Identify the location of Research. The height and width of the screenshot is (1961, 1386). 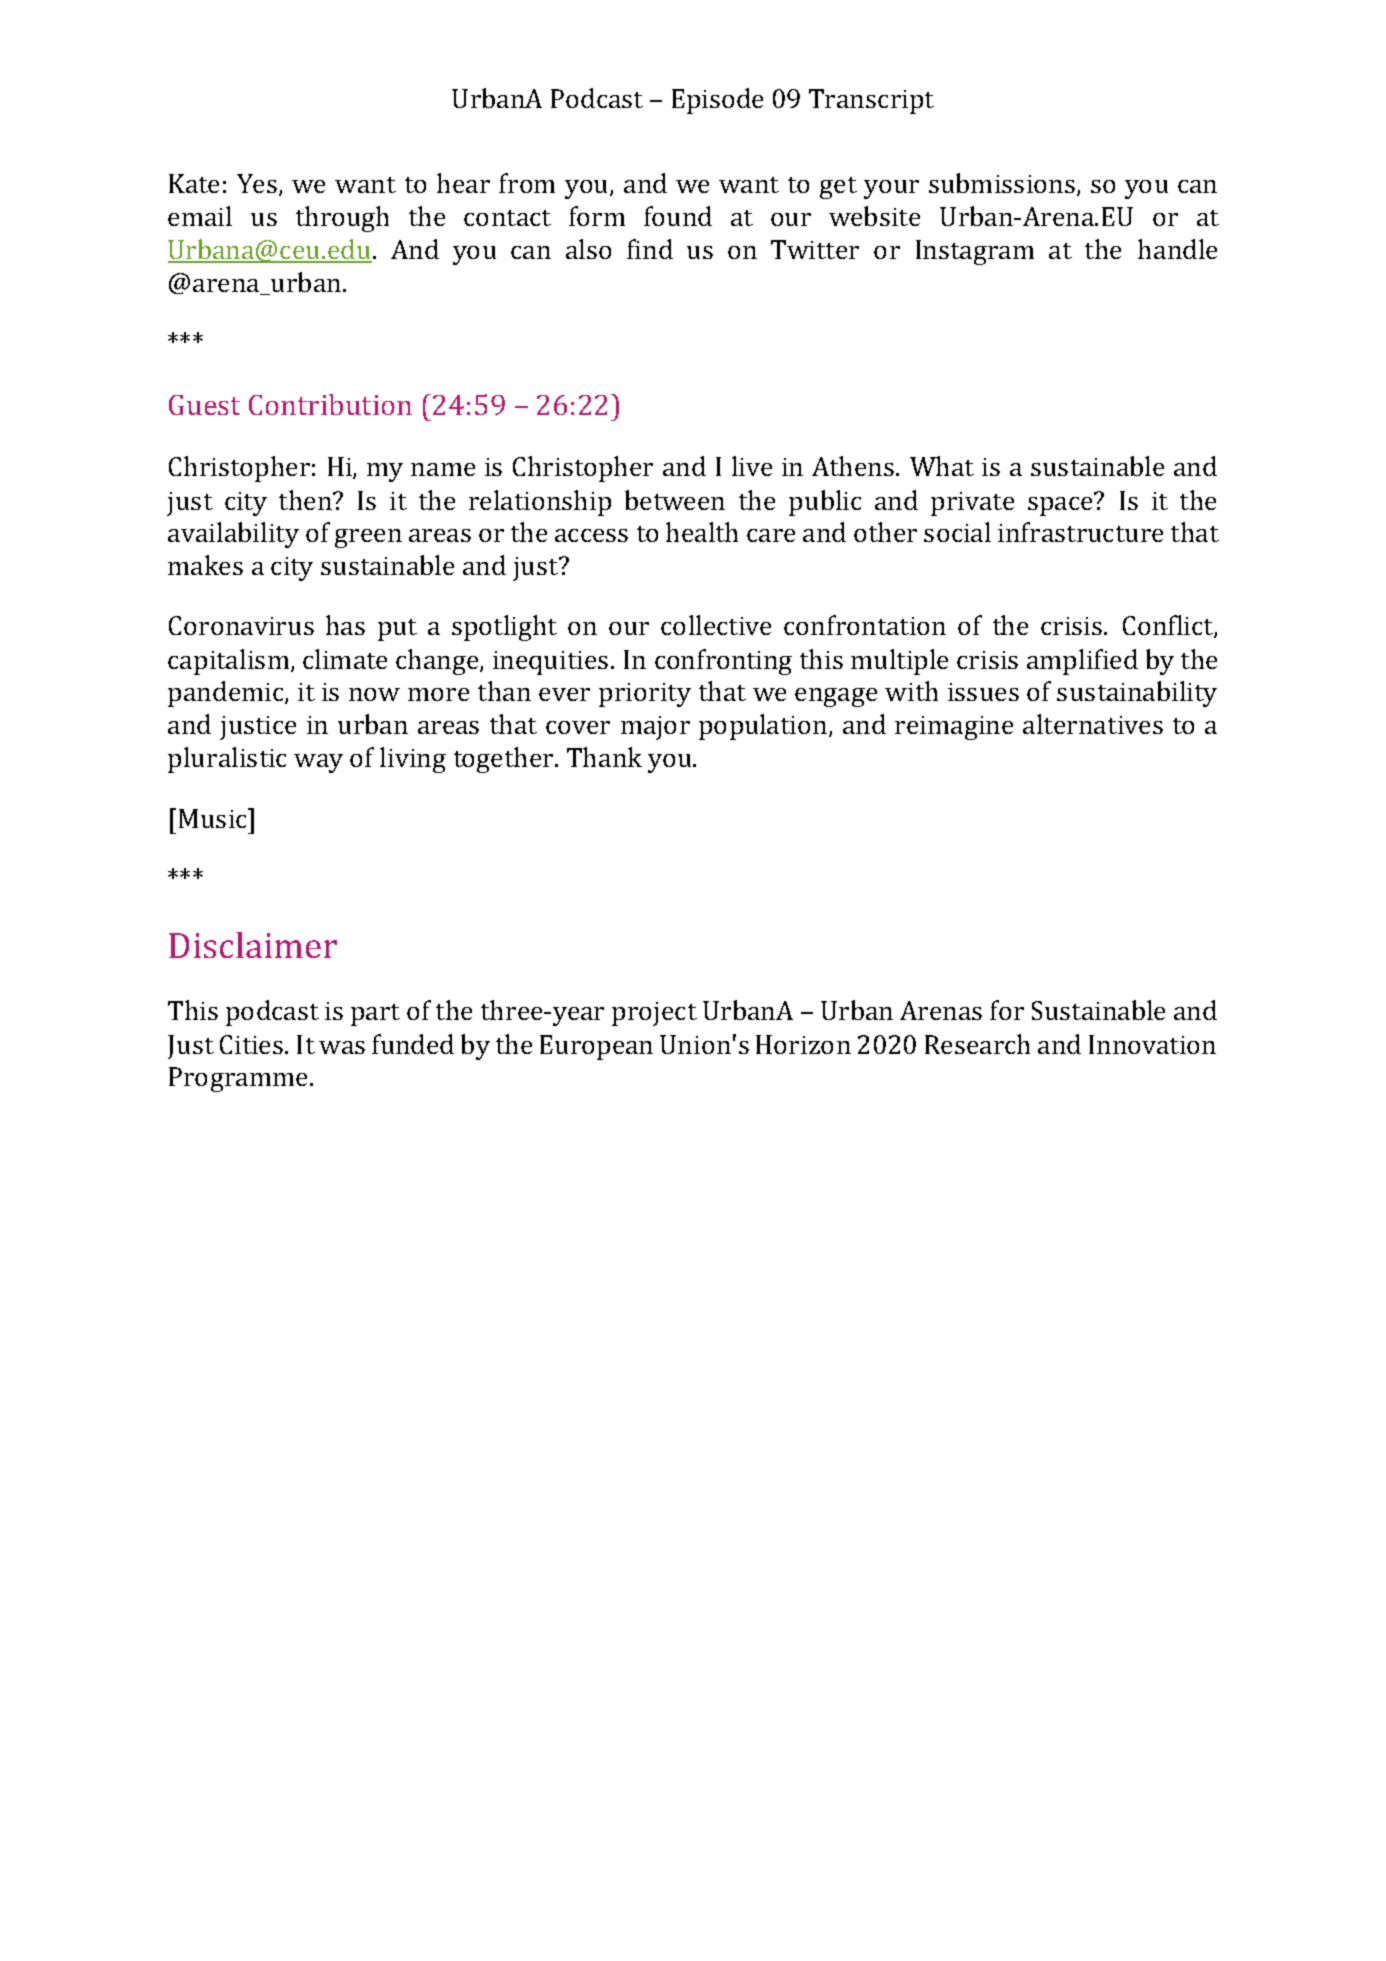
(977, 1044).
